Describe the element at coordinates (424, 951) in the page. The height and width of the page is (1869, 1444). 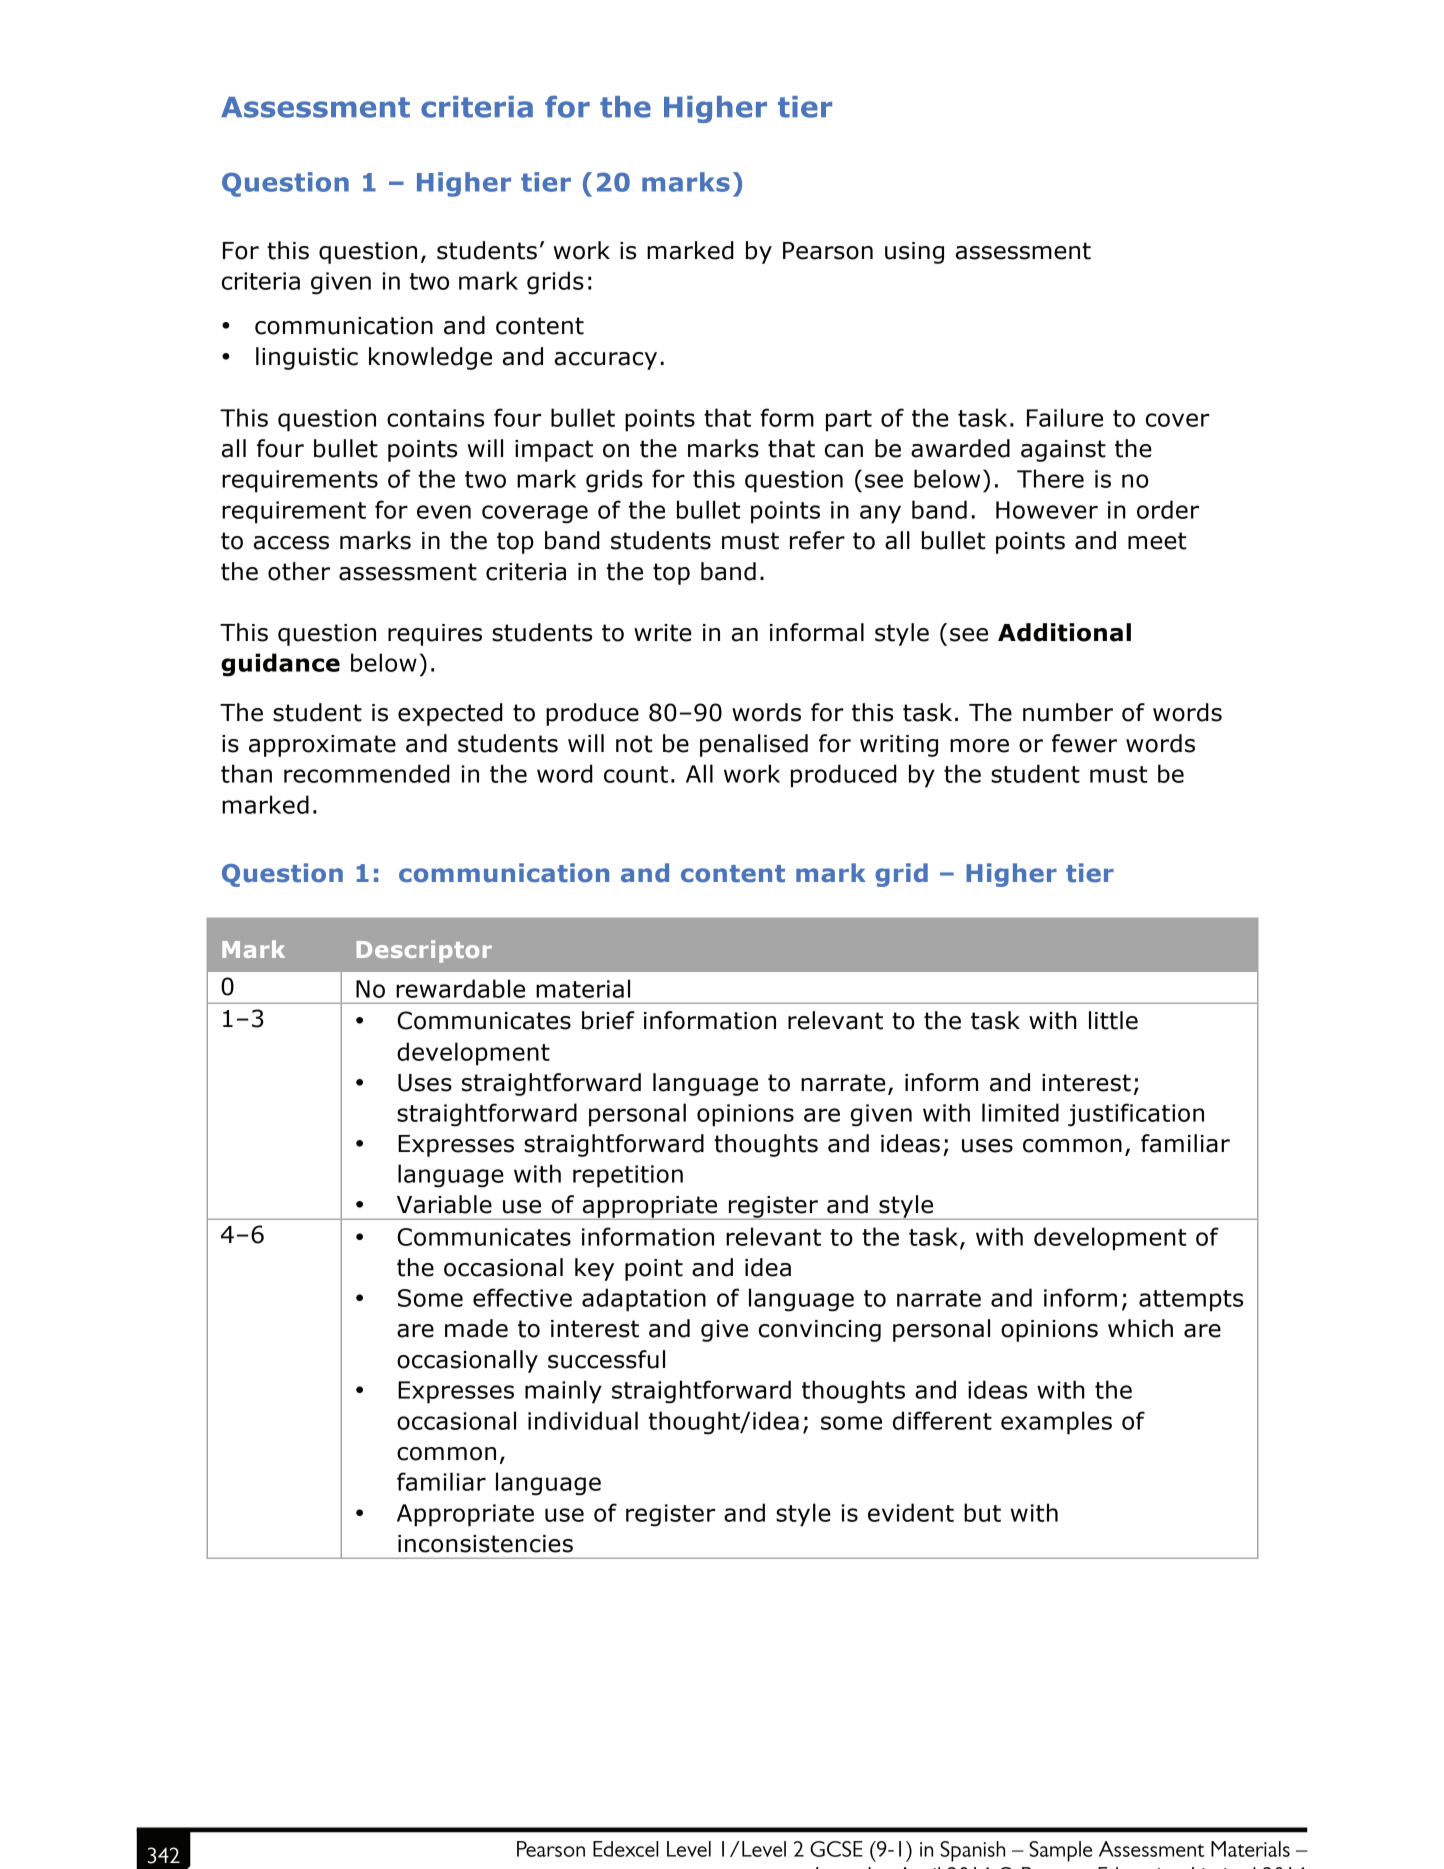
I see `Descriptor` at that location.
